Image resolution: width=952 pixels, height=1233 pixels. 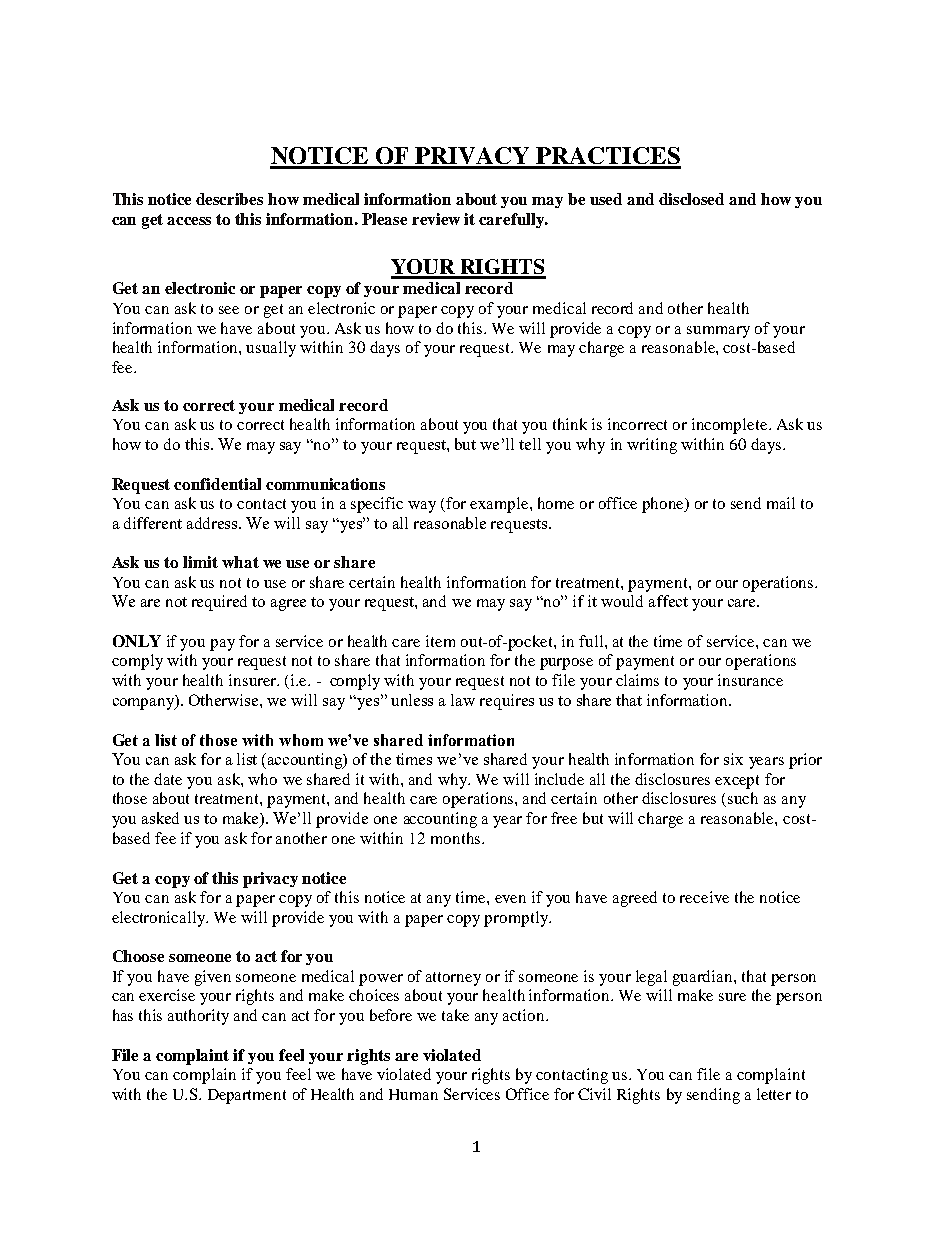 I want to click on mail, so click(x=781, y=503).
